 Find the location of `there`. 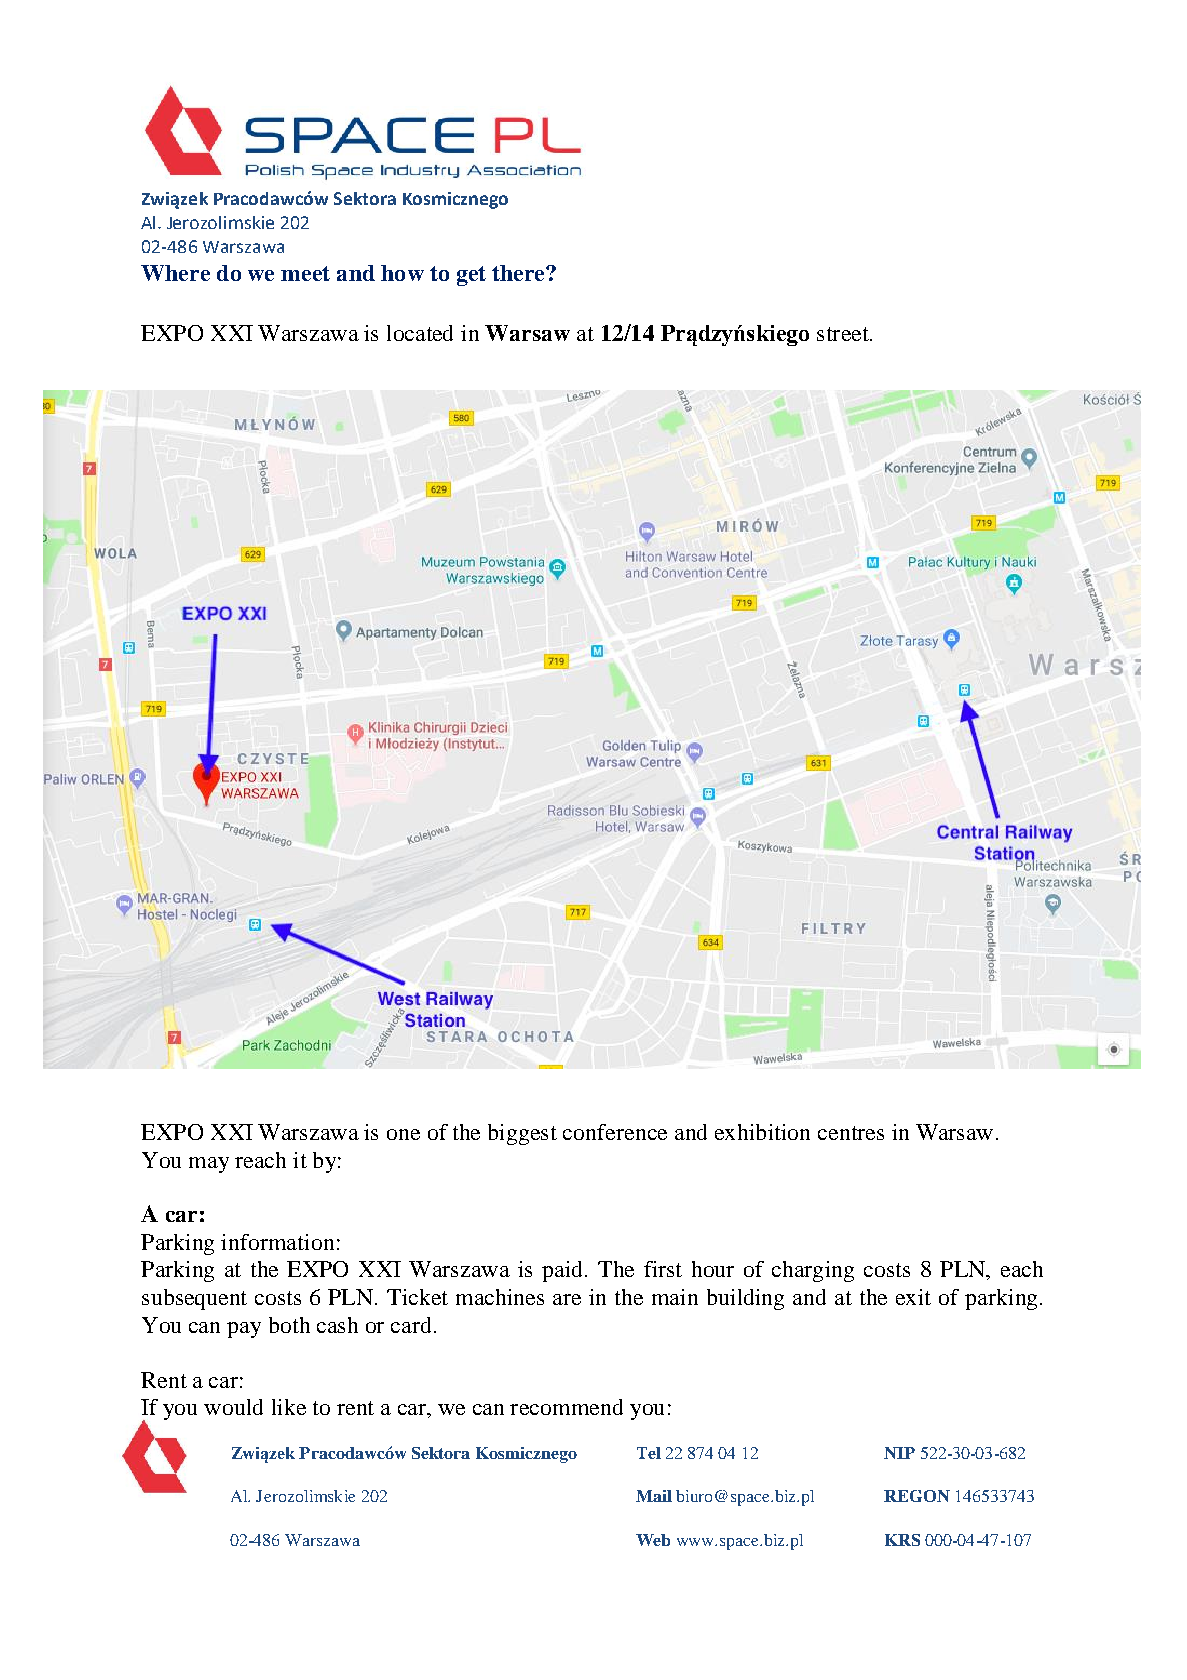

there is located at coordinates (519, 273).
